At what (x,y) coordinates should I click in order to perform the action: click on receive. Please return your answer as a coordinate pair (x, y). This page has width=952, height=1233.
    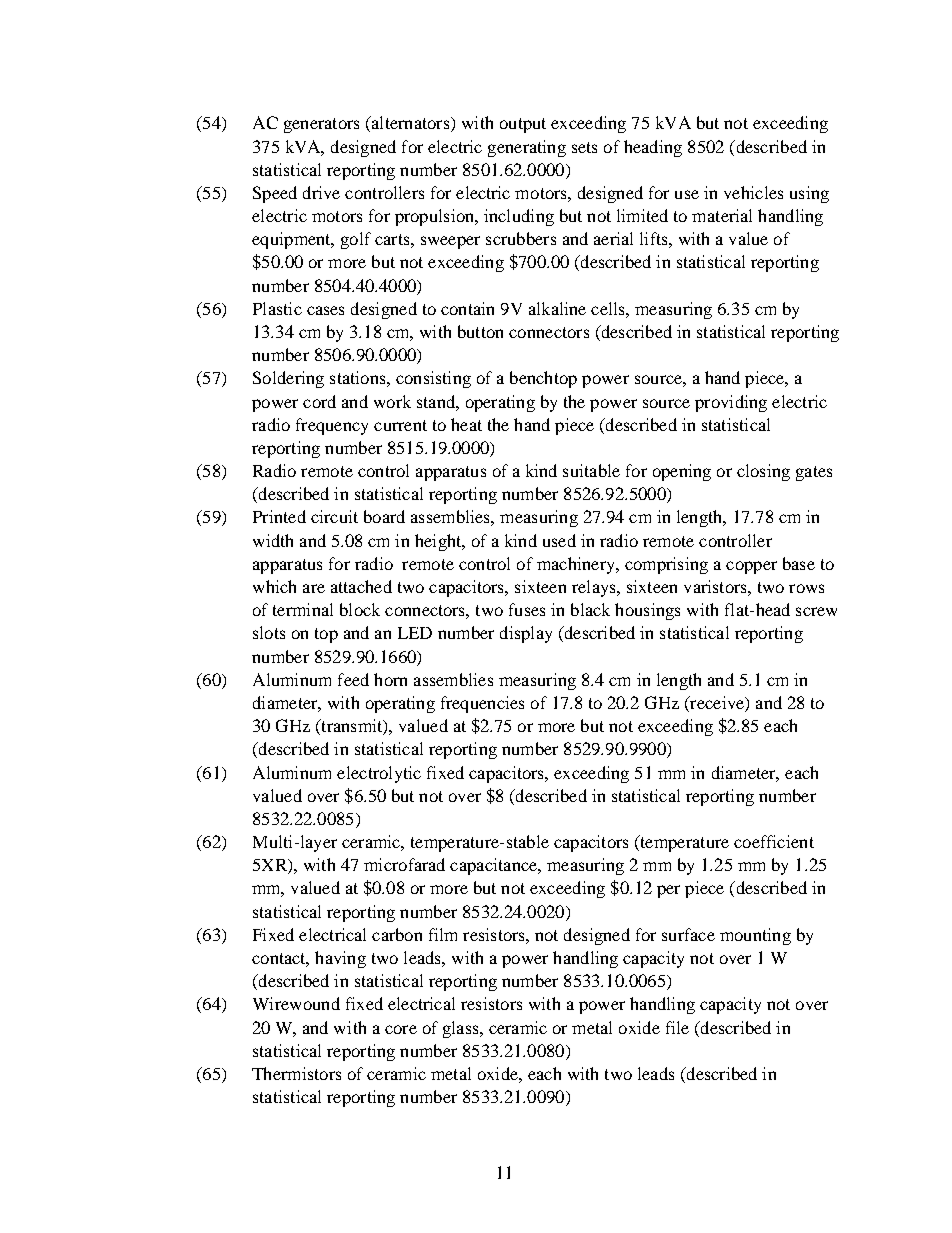
    Looking at the image, I should click on (717, 704).
